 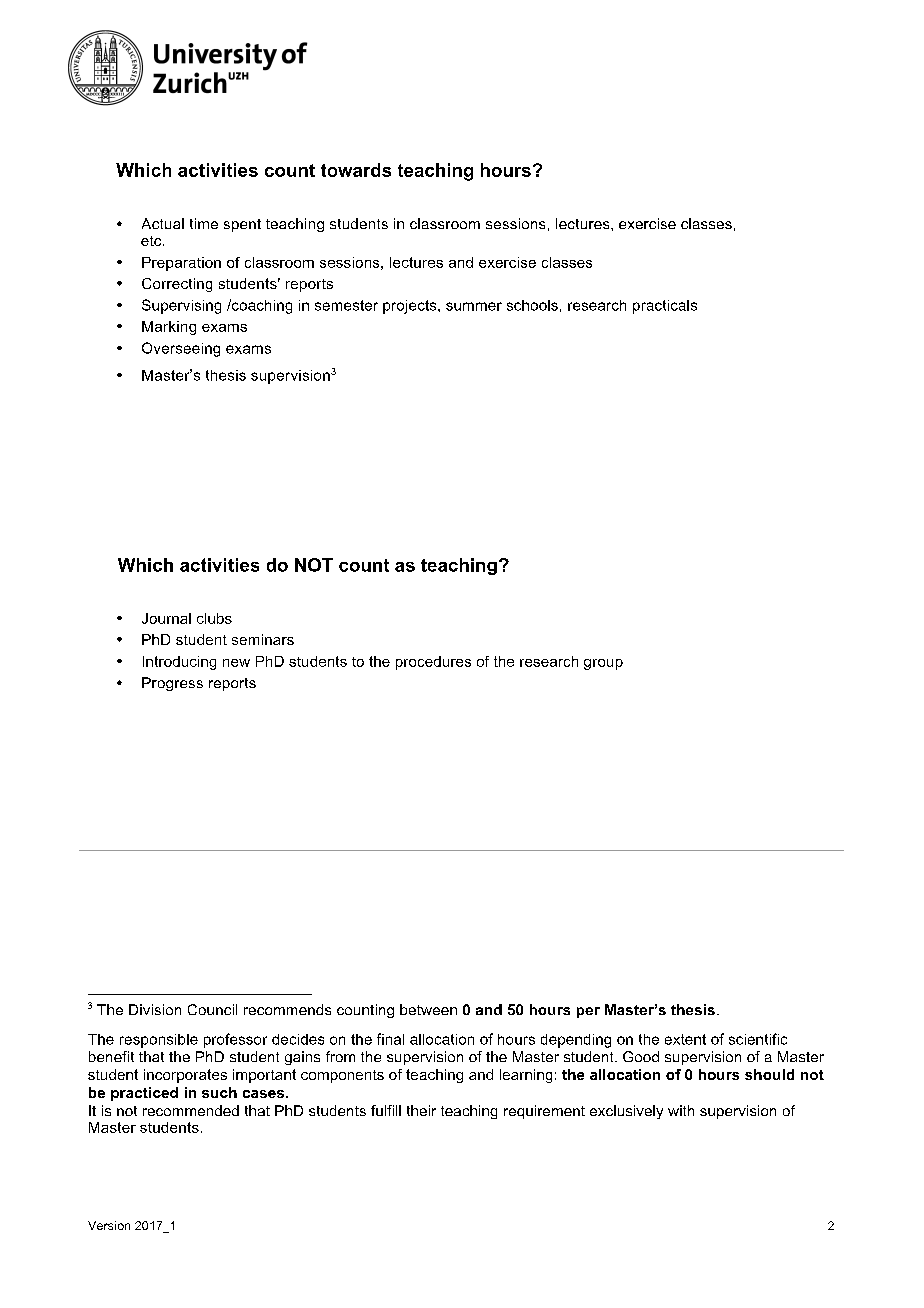 What do you see at coordinates (204, 223) in the screenshot?
I see `time` at bounding box center [204, 223].
